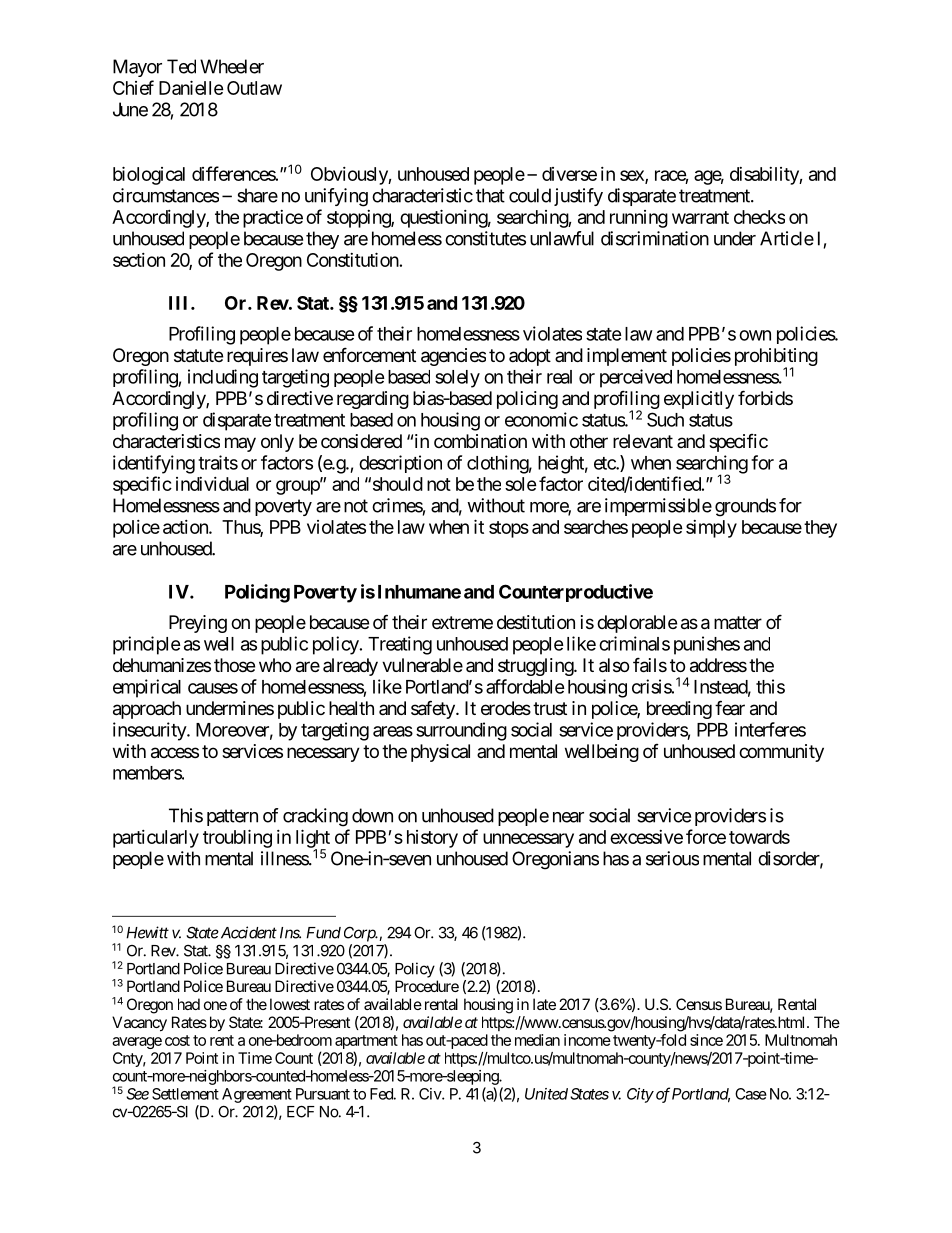 This document has height=1233, width=952. I want to click on Wheeler, so click(232, 66).
